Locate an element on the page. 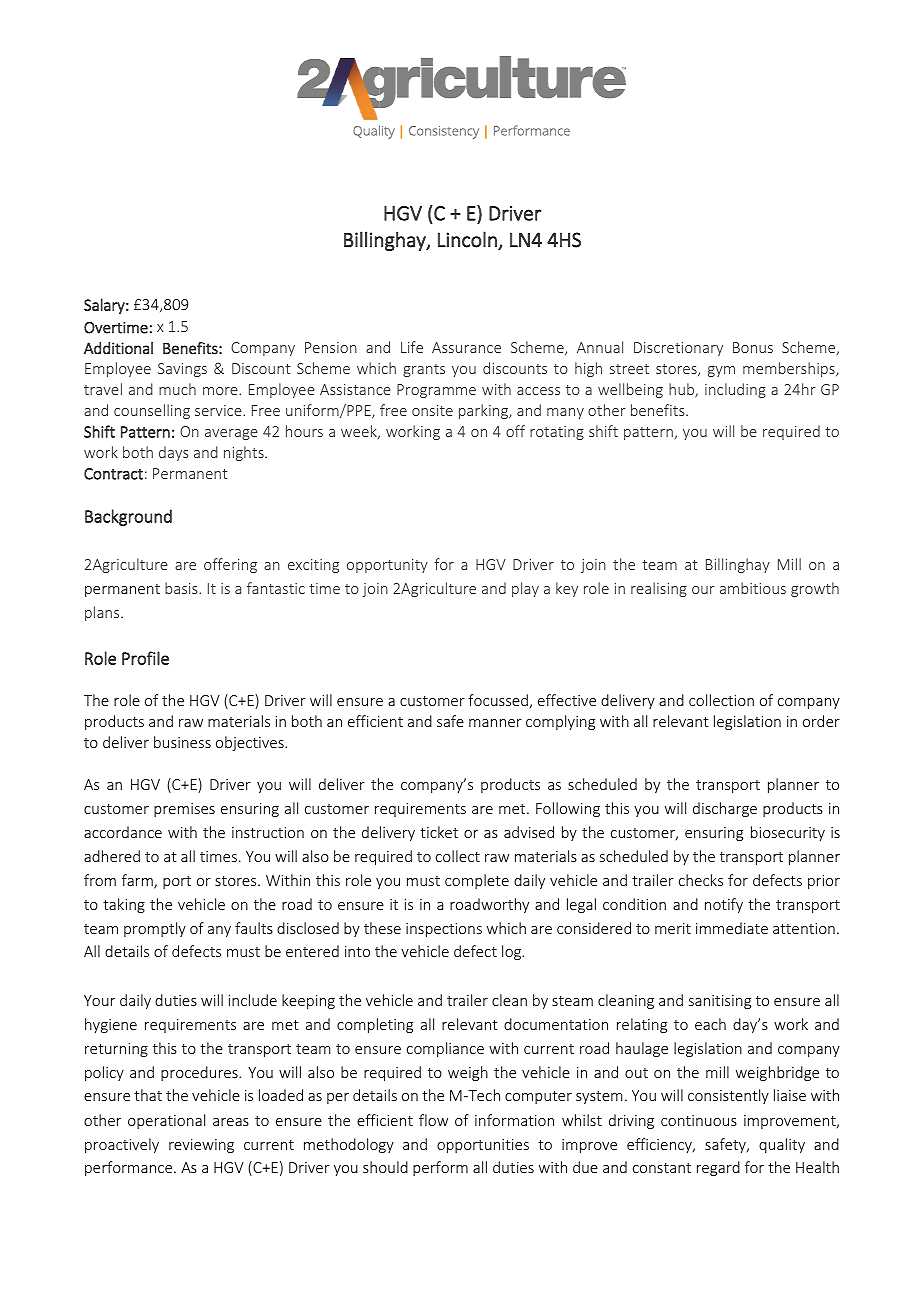 Image resolution: width=924 pixels, height=1308 pixels. offering is located at coordinates (230, 565).
